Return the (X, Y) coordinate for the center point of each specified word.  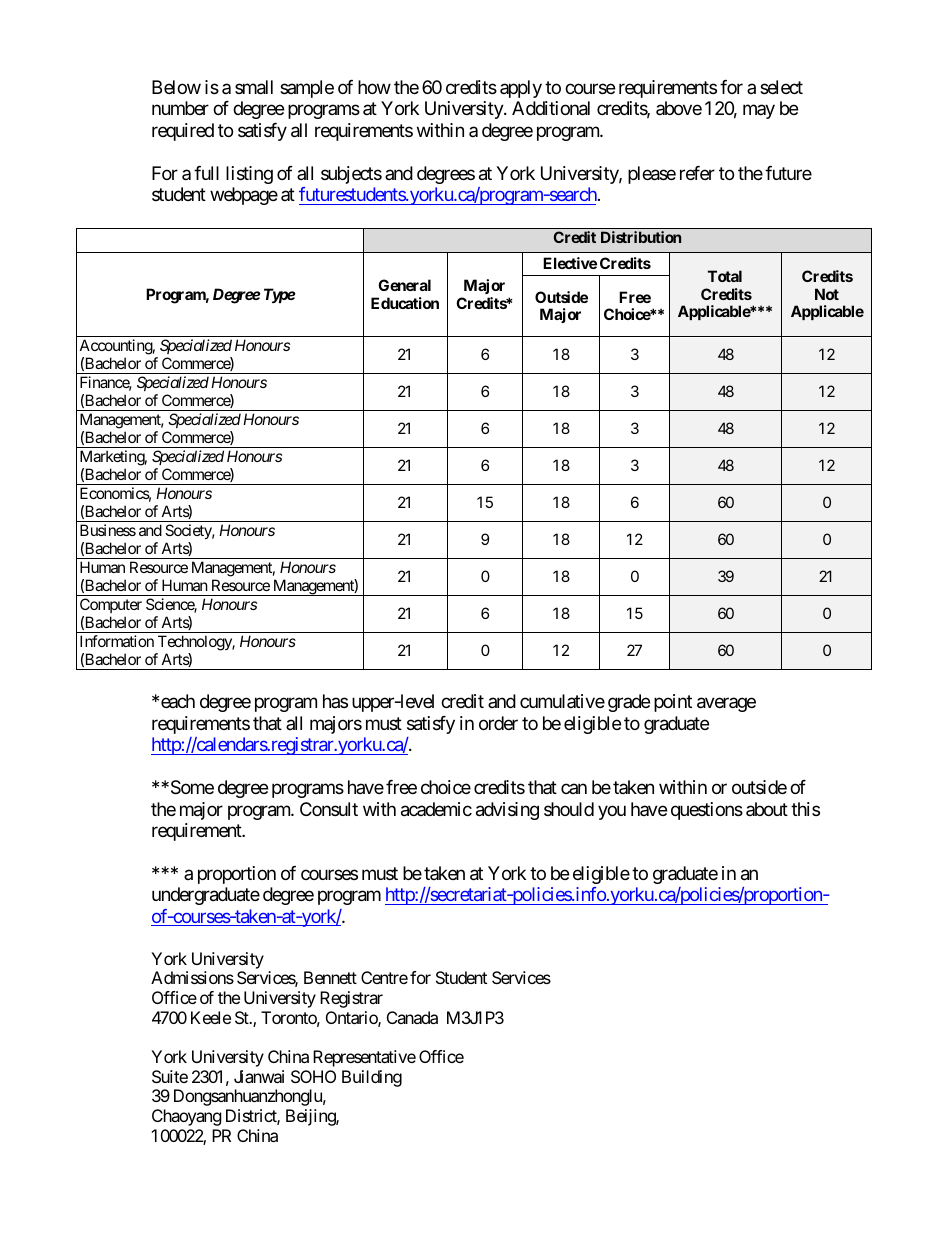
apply (521, 89)
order (498, 723)
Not (827, 294)
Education (405, 303)
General (404, 285)
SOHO (313, 1076)
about (767, 809)
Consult (329, 809)
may (759, 112)
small (254, 87)
